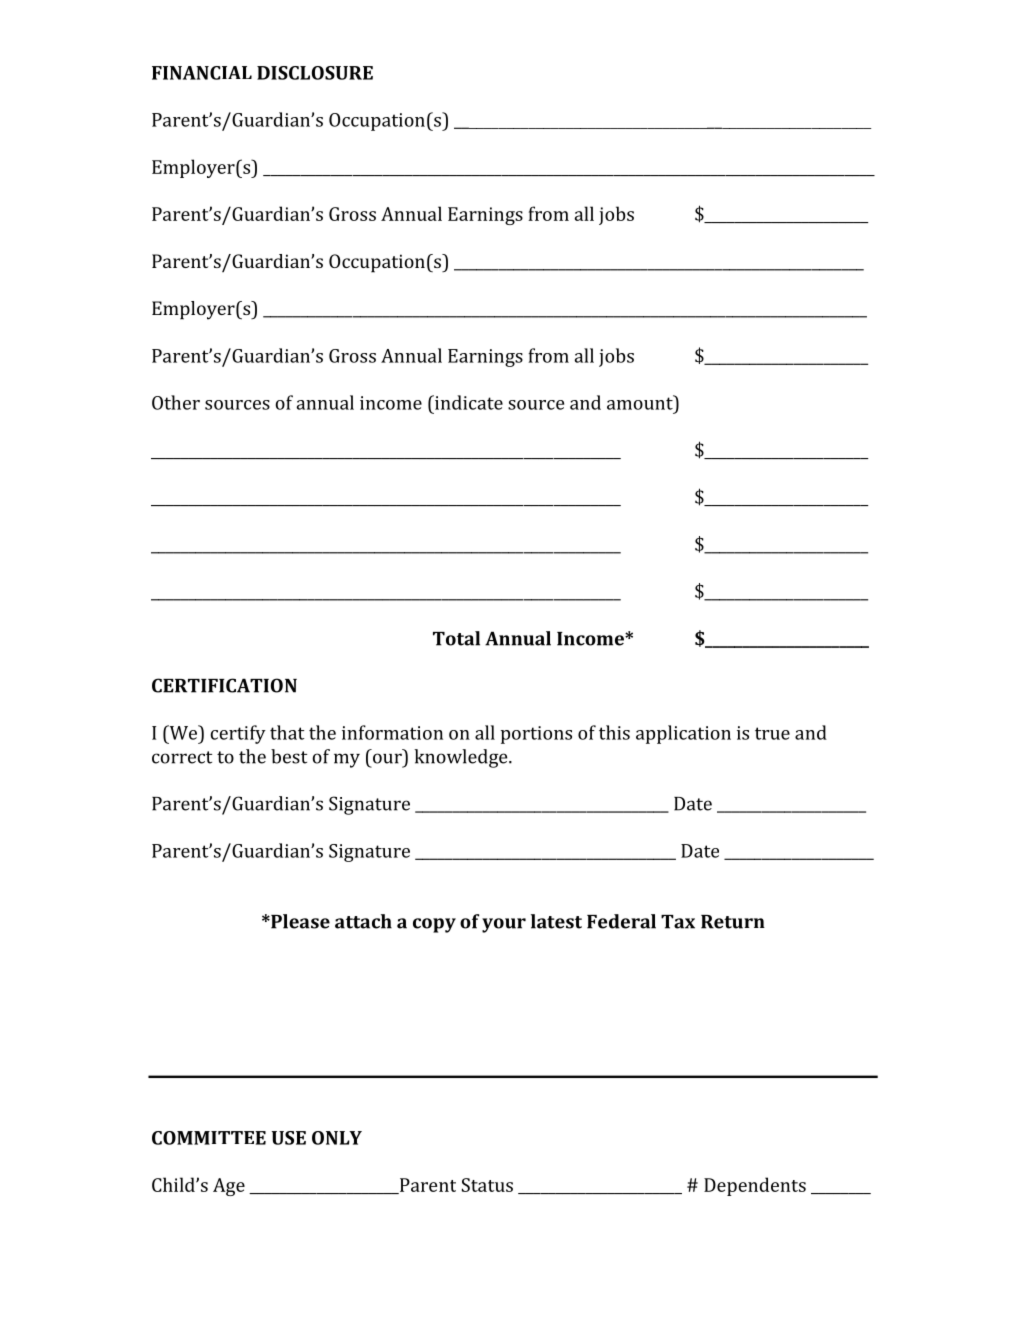  Describe the element at coordinates (755, 1186) in the screenshot. I see `Dependents` at that location.
